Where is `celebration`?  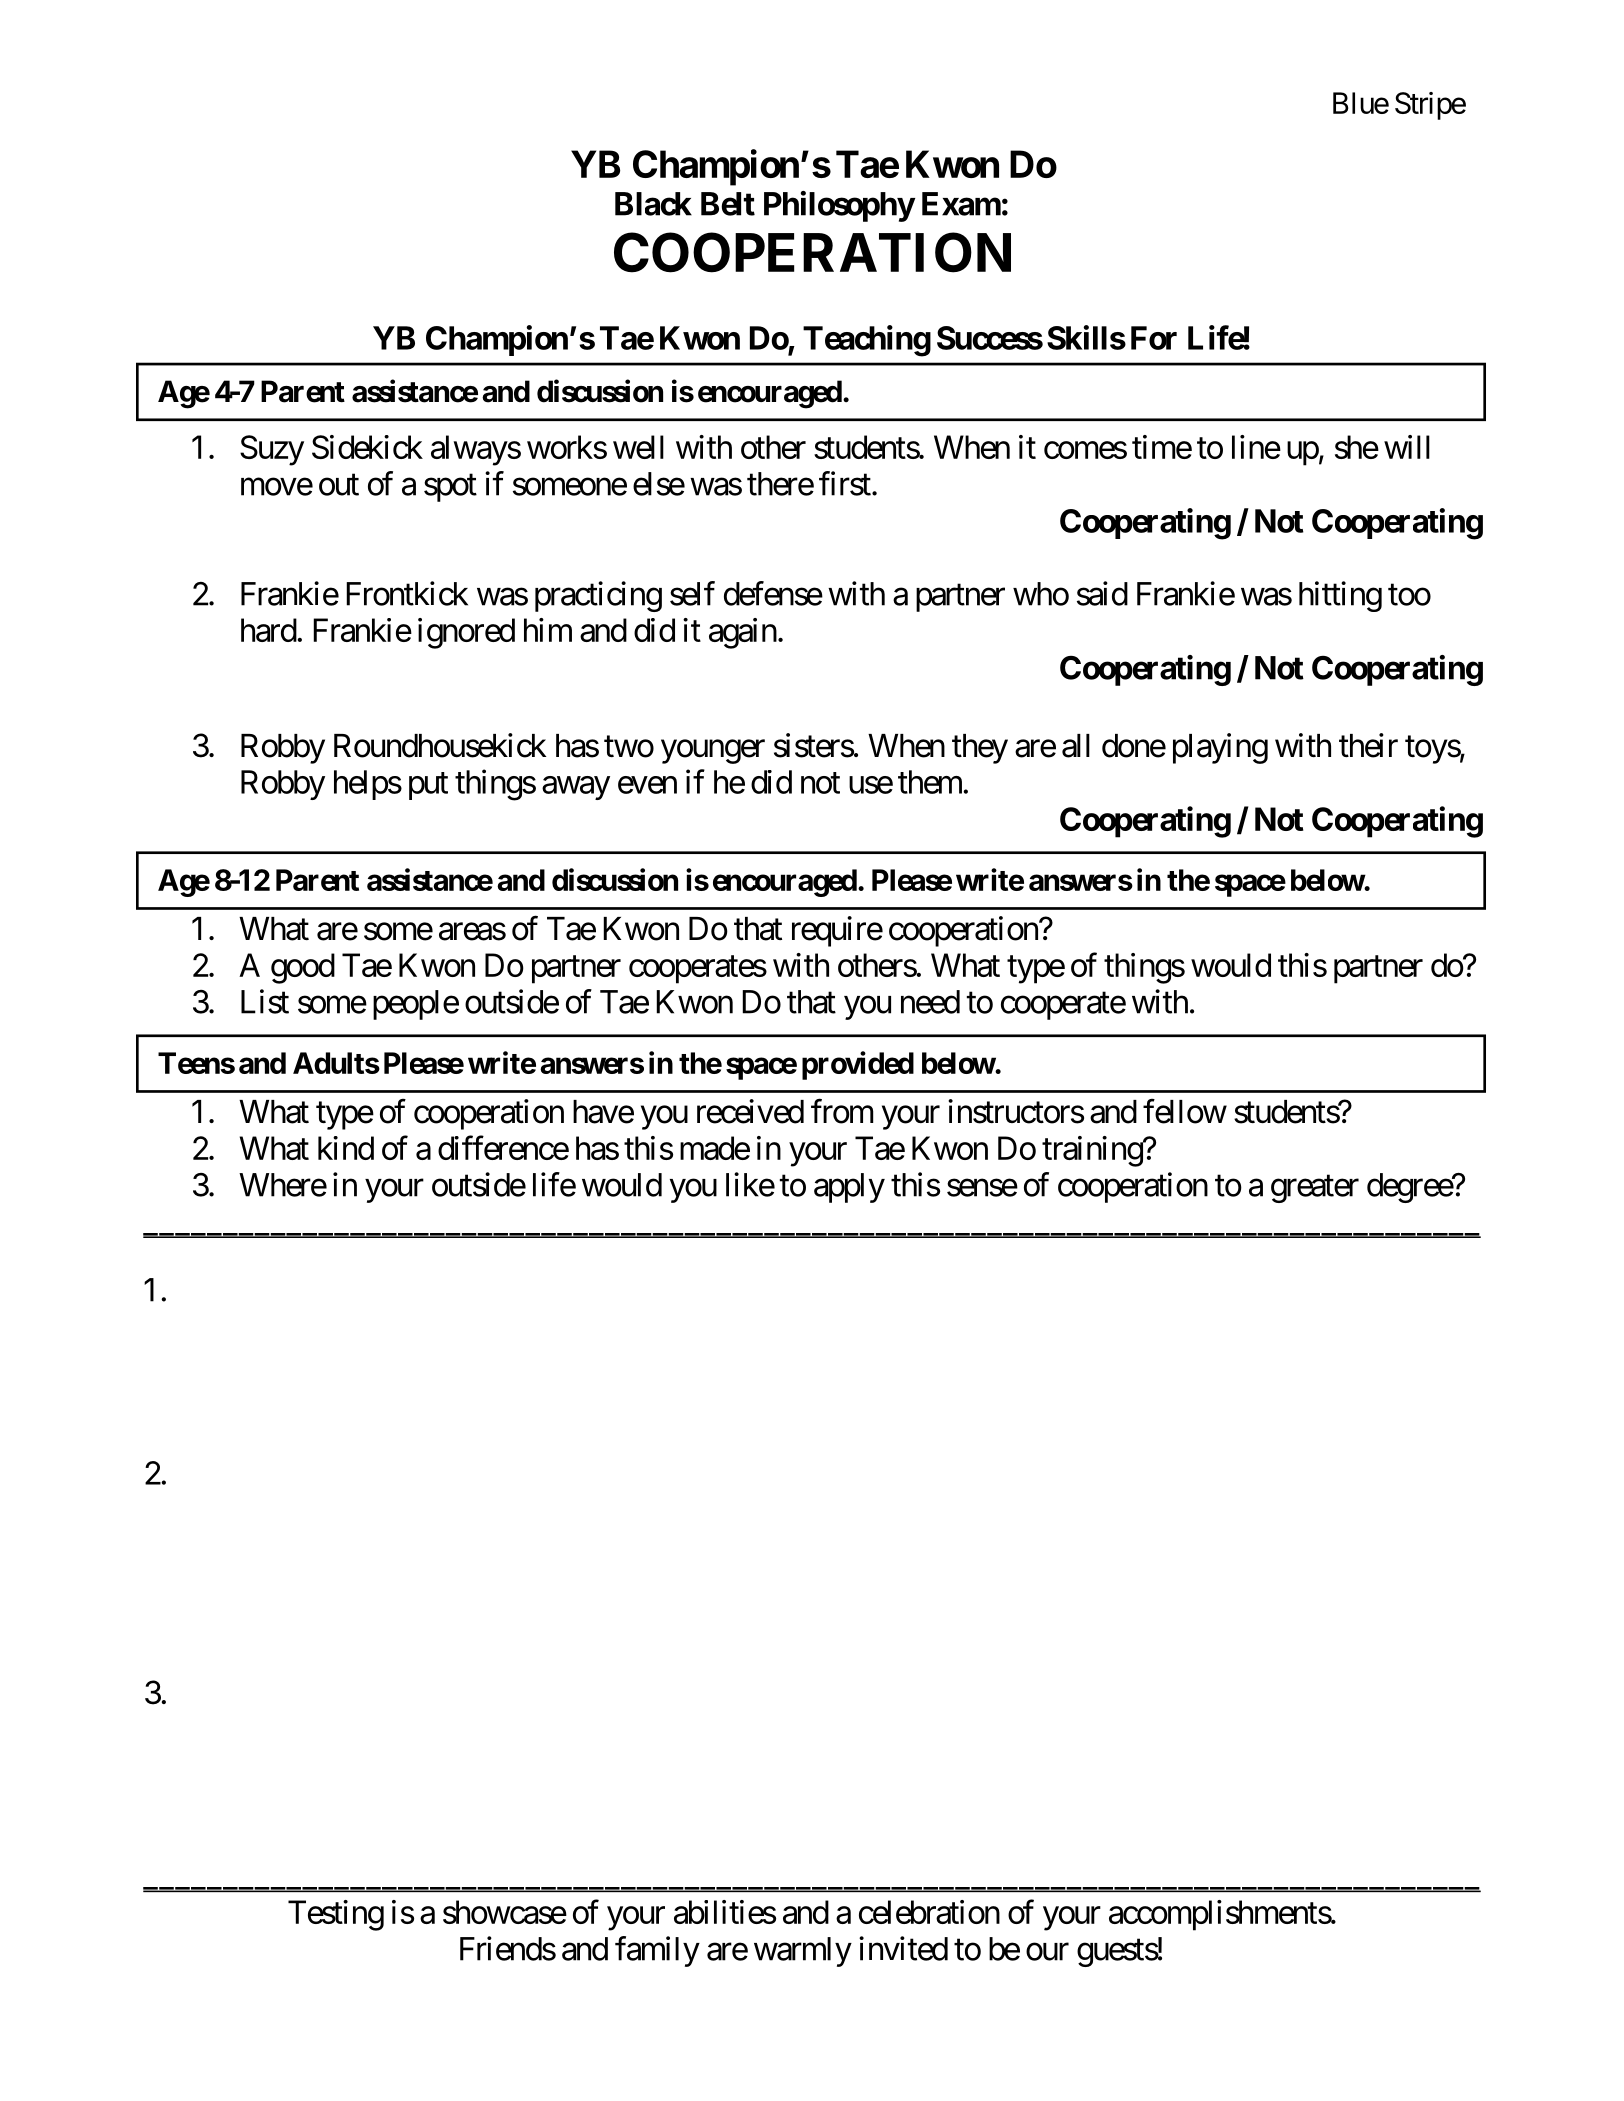
celebration is located at coordinates (929, 1912).
